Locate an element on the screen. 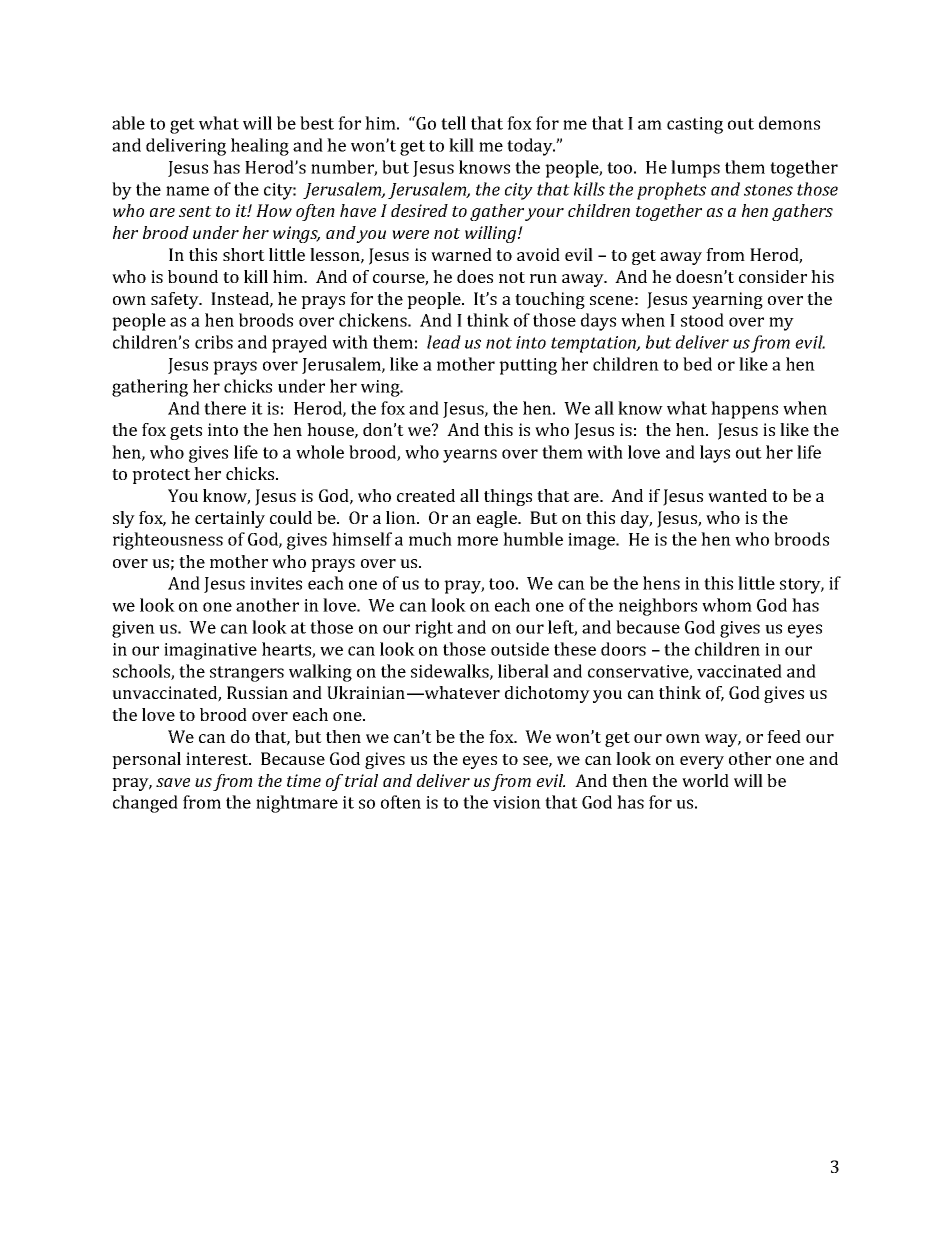 This screenshot has height=1233, width=952. tell is located at coordinates (453, 123).
